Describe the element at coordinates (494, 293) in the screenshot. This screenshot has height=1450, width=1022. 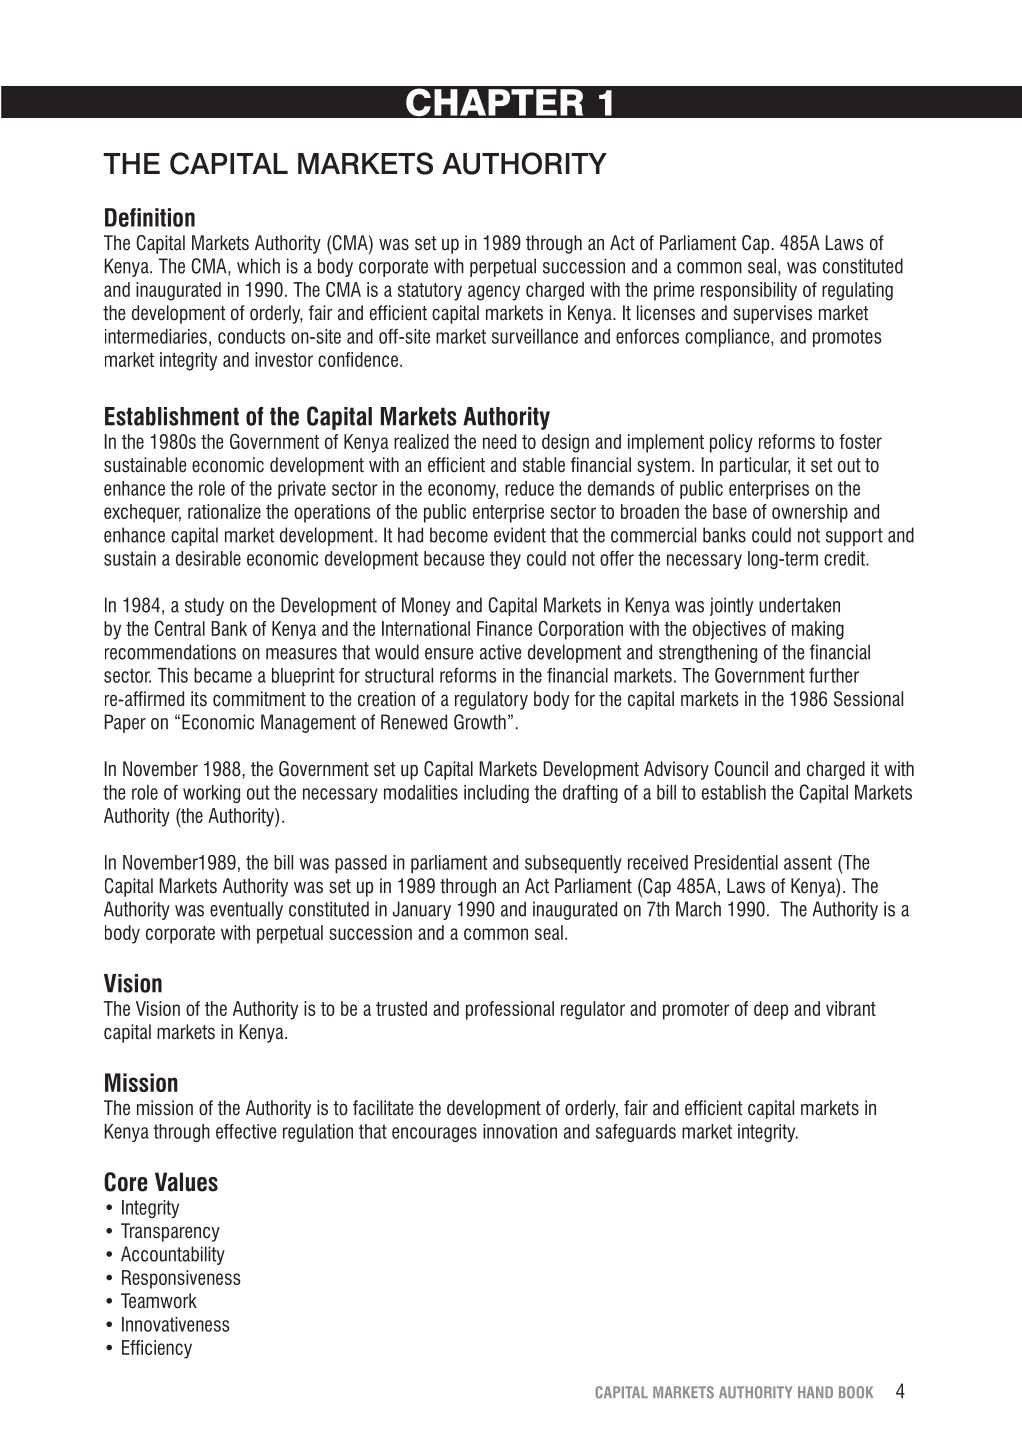
I see `agency` at that location.
